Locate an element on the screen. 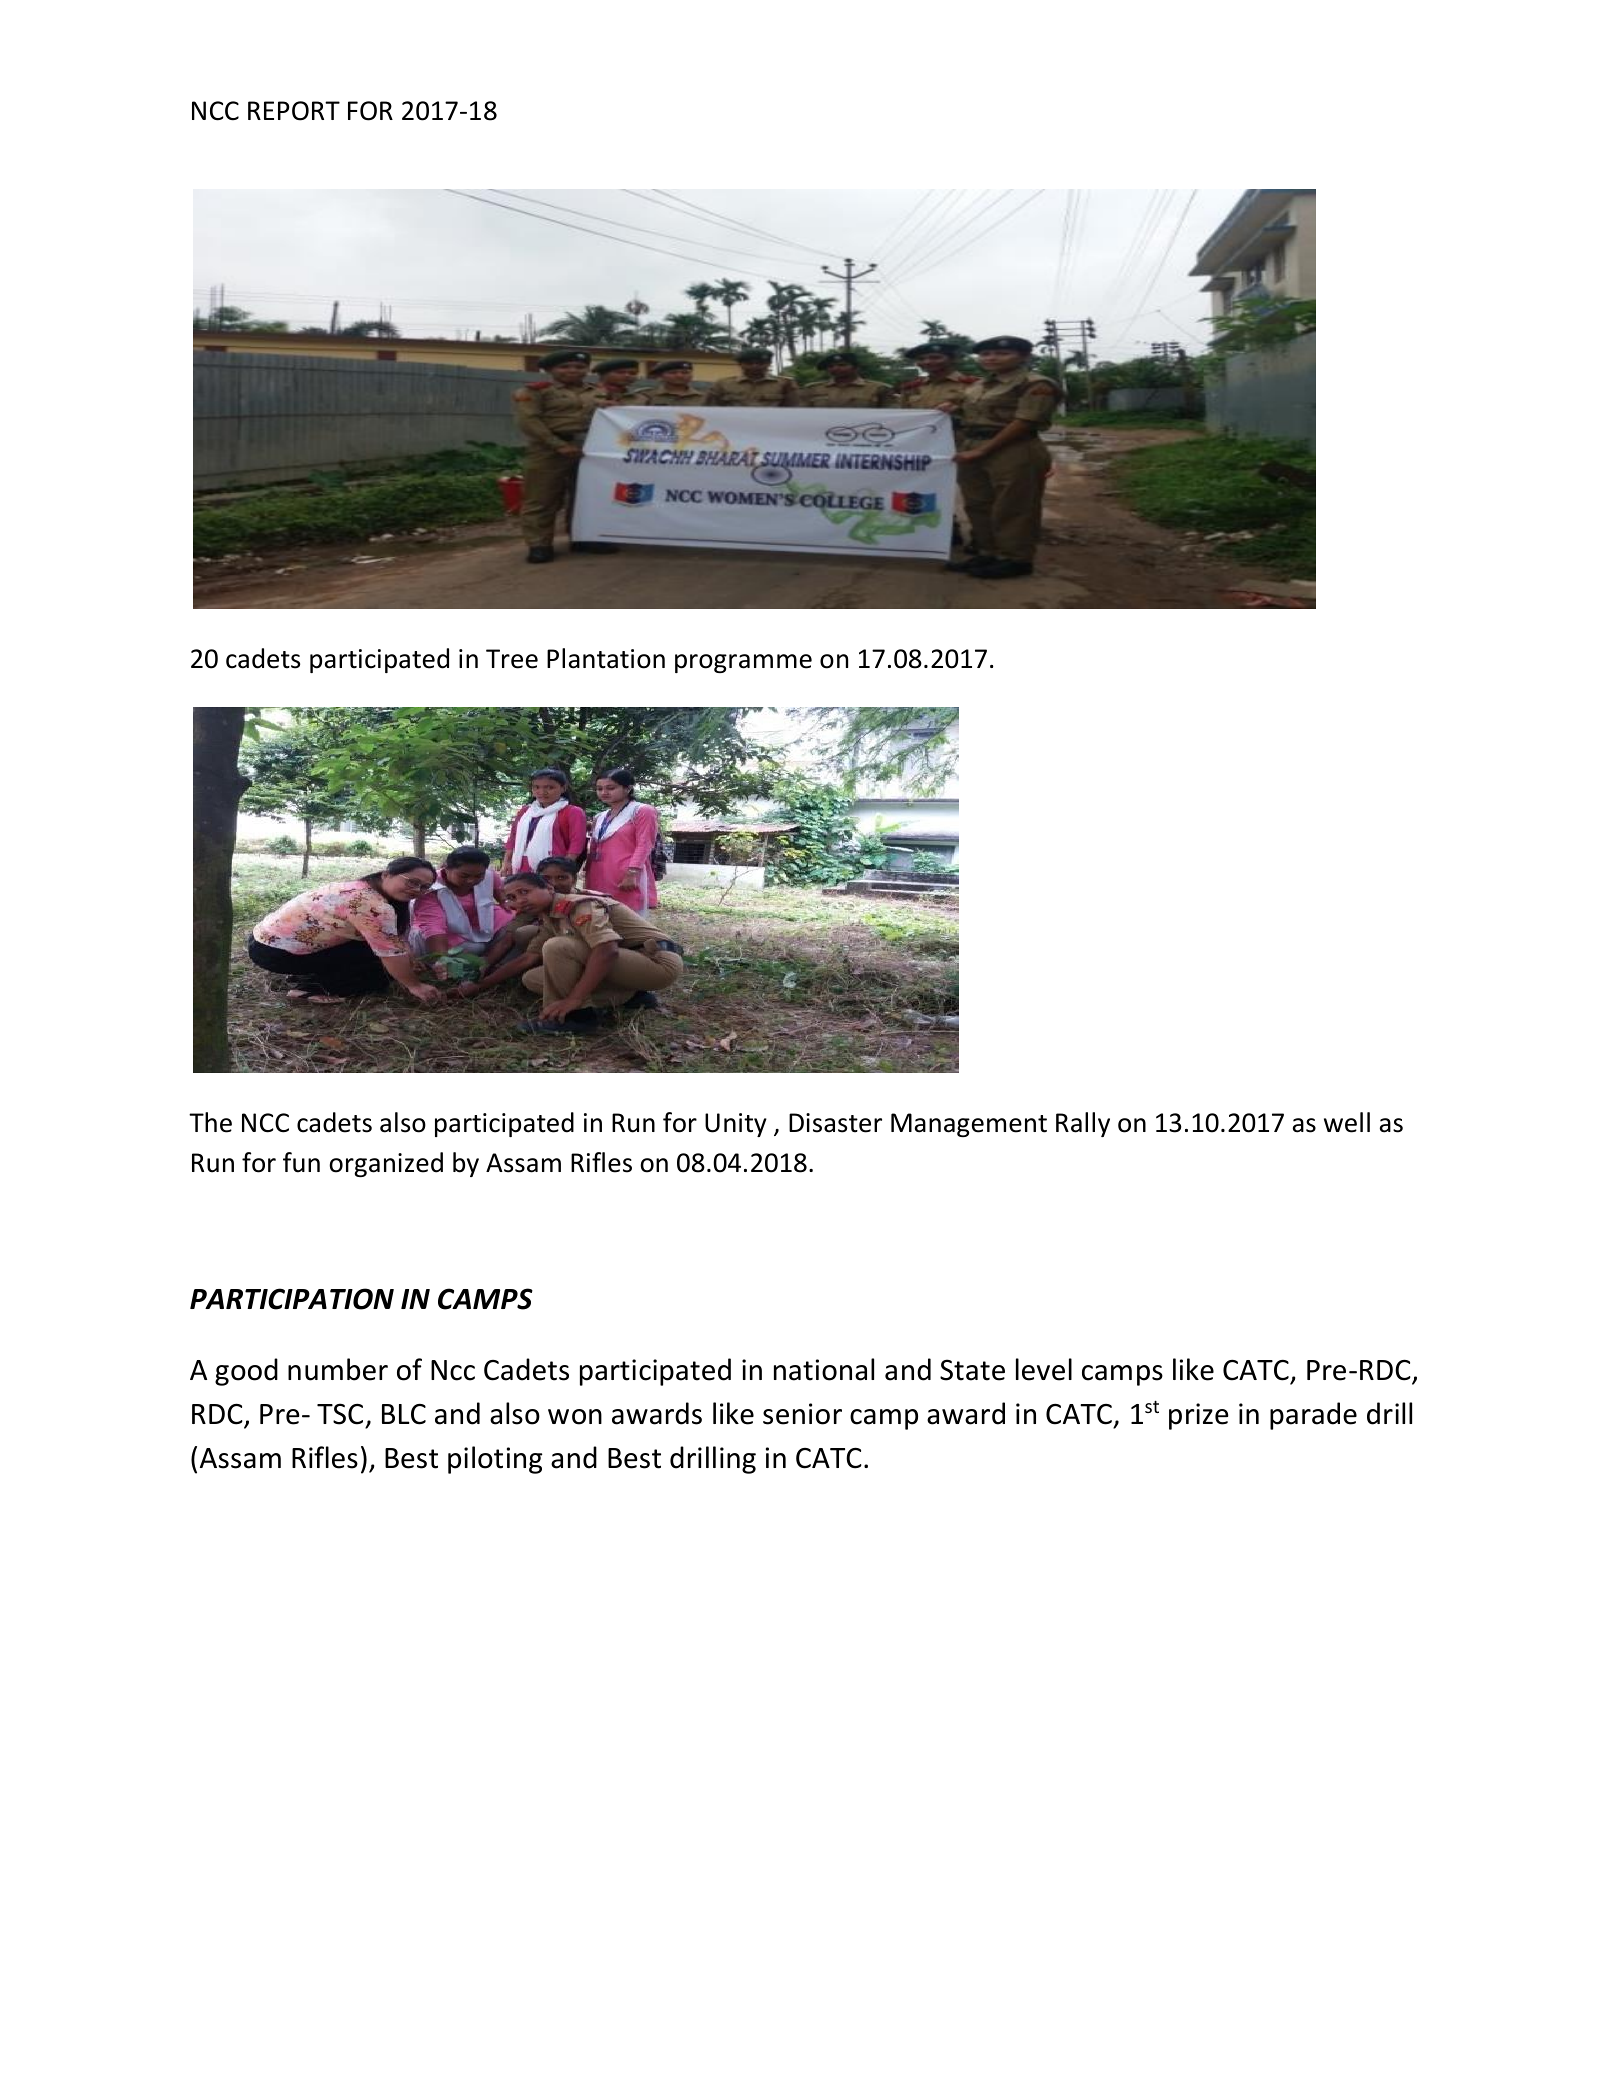 This screenshot has width=1612, height=2086. programme is located at coordinates (743, 663).
